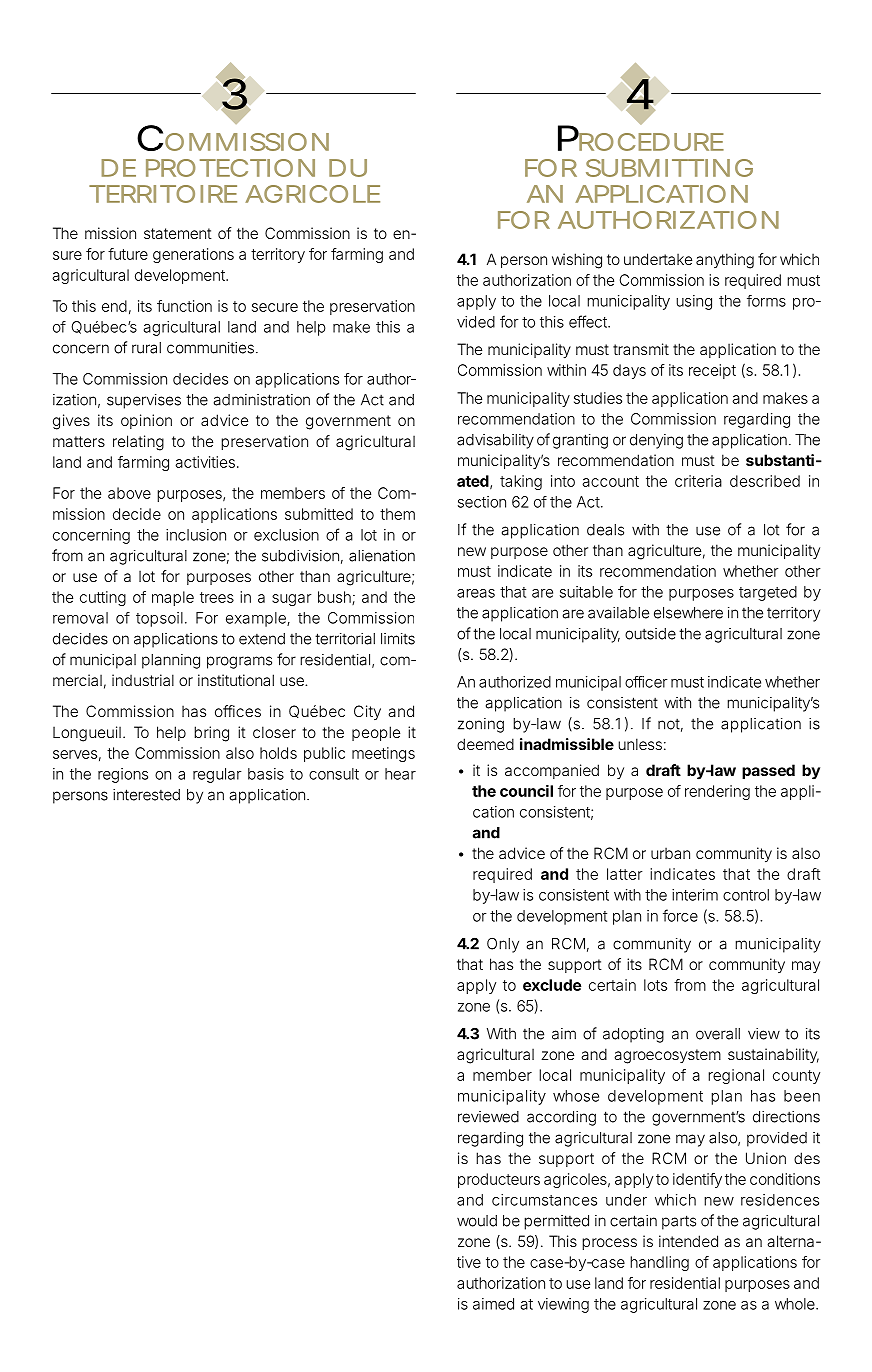 This screenshot has width=872, height=1372. Describe the element at coordinates (493, 1304) in the screenshot. I see `aimed` at that location.
